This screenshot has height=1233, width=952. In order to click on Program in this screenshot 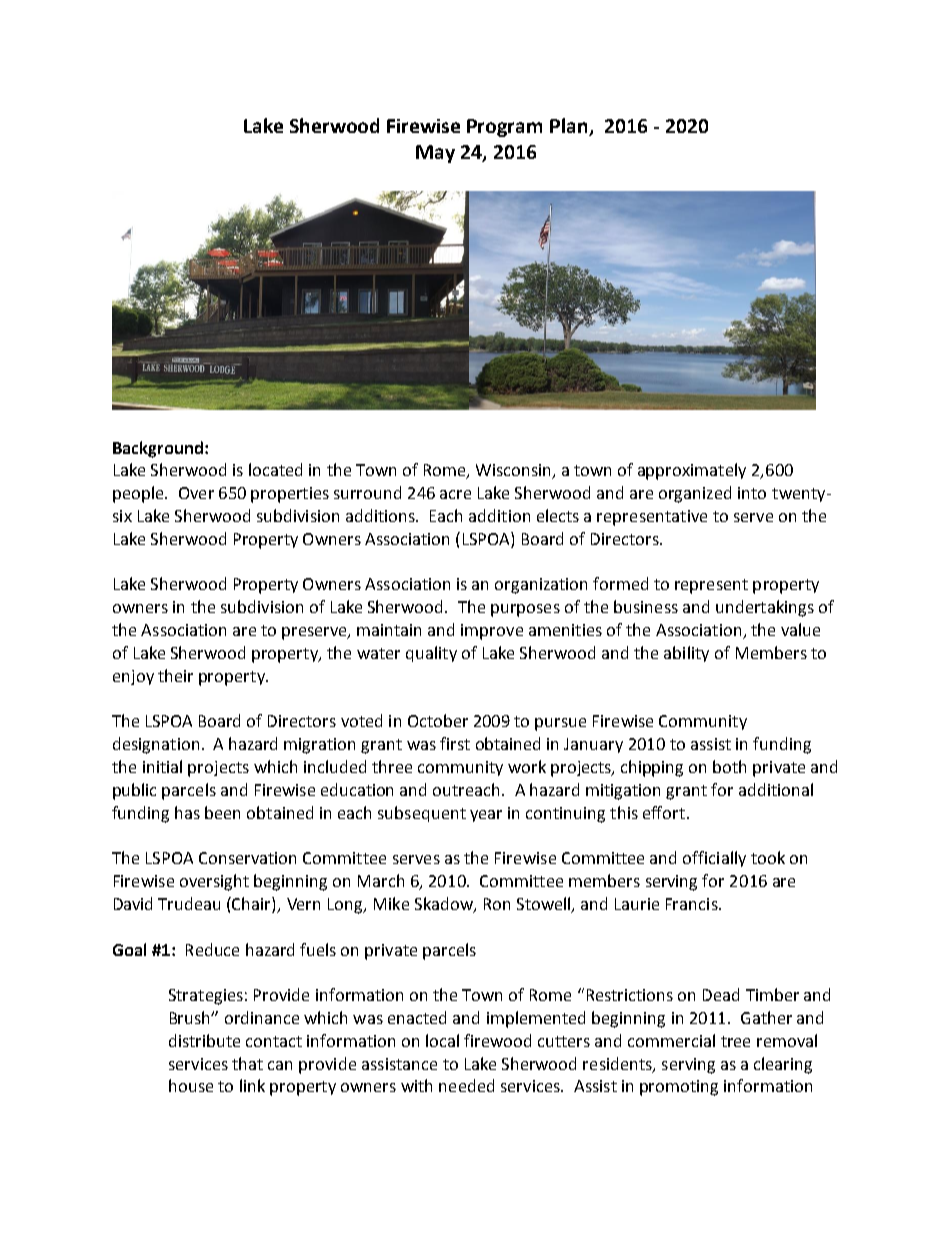, I will do `click(504, 128)`.
